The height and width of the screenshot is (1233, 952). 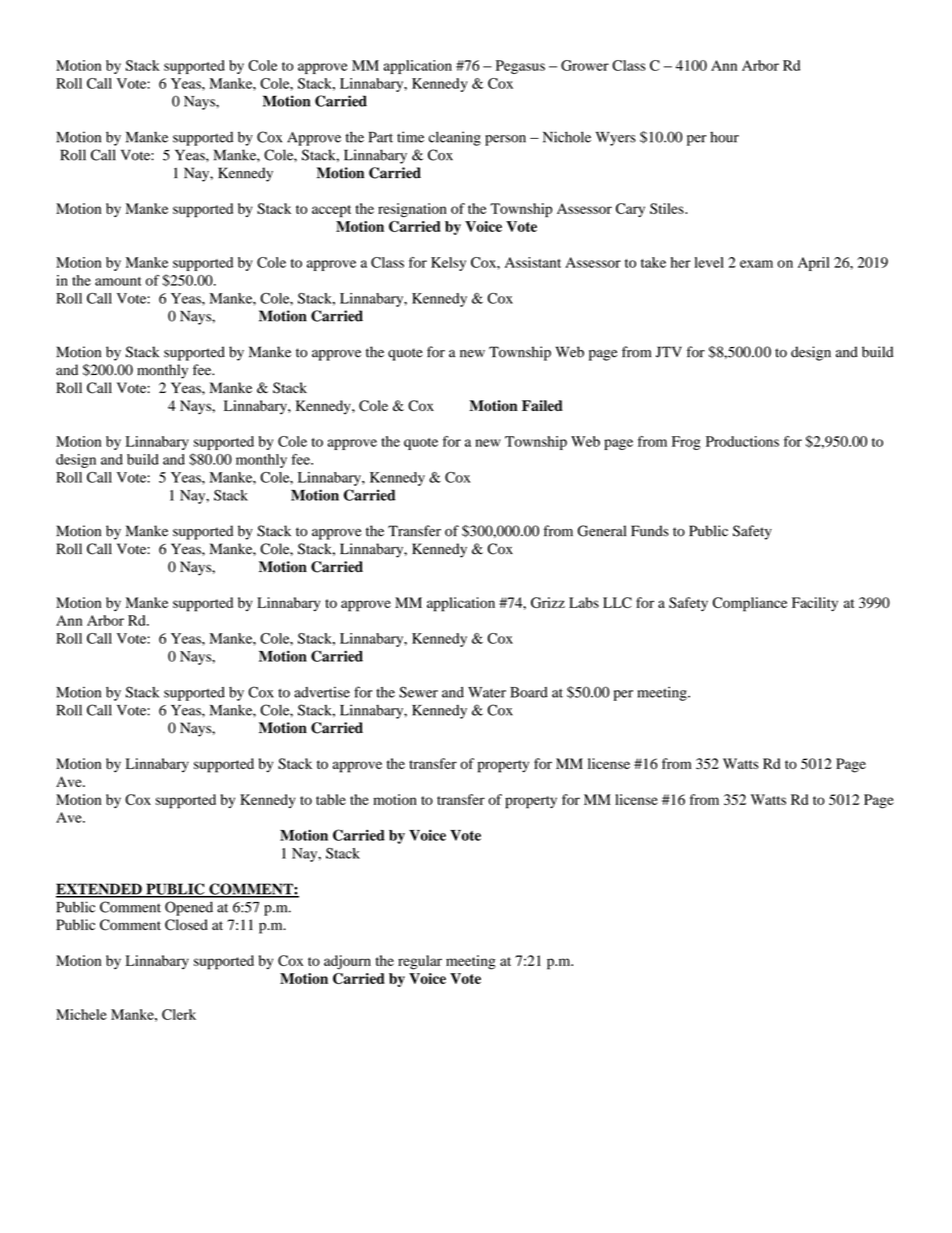 I want to click on amount, so click(x=118, y=281).
